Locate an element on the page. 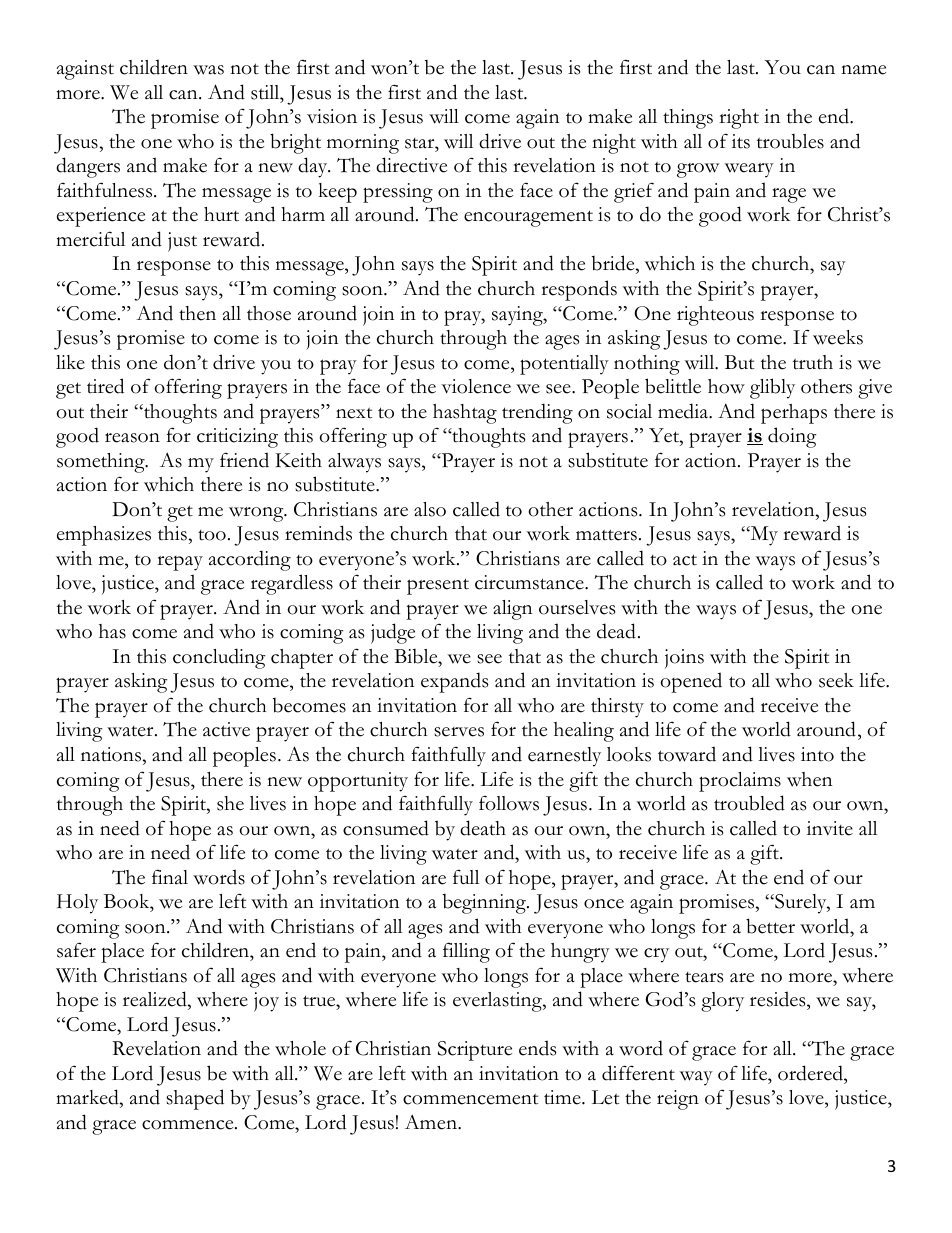 This page has width=952, height=1233. perhaps is located at coordinates (794, 414).
